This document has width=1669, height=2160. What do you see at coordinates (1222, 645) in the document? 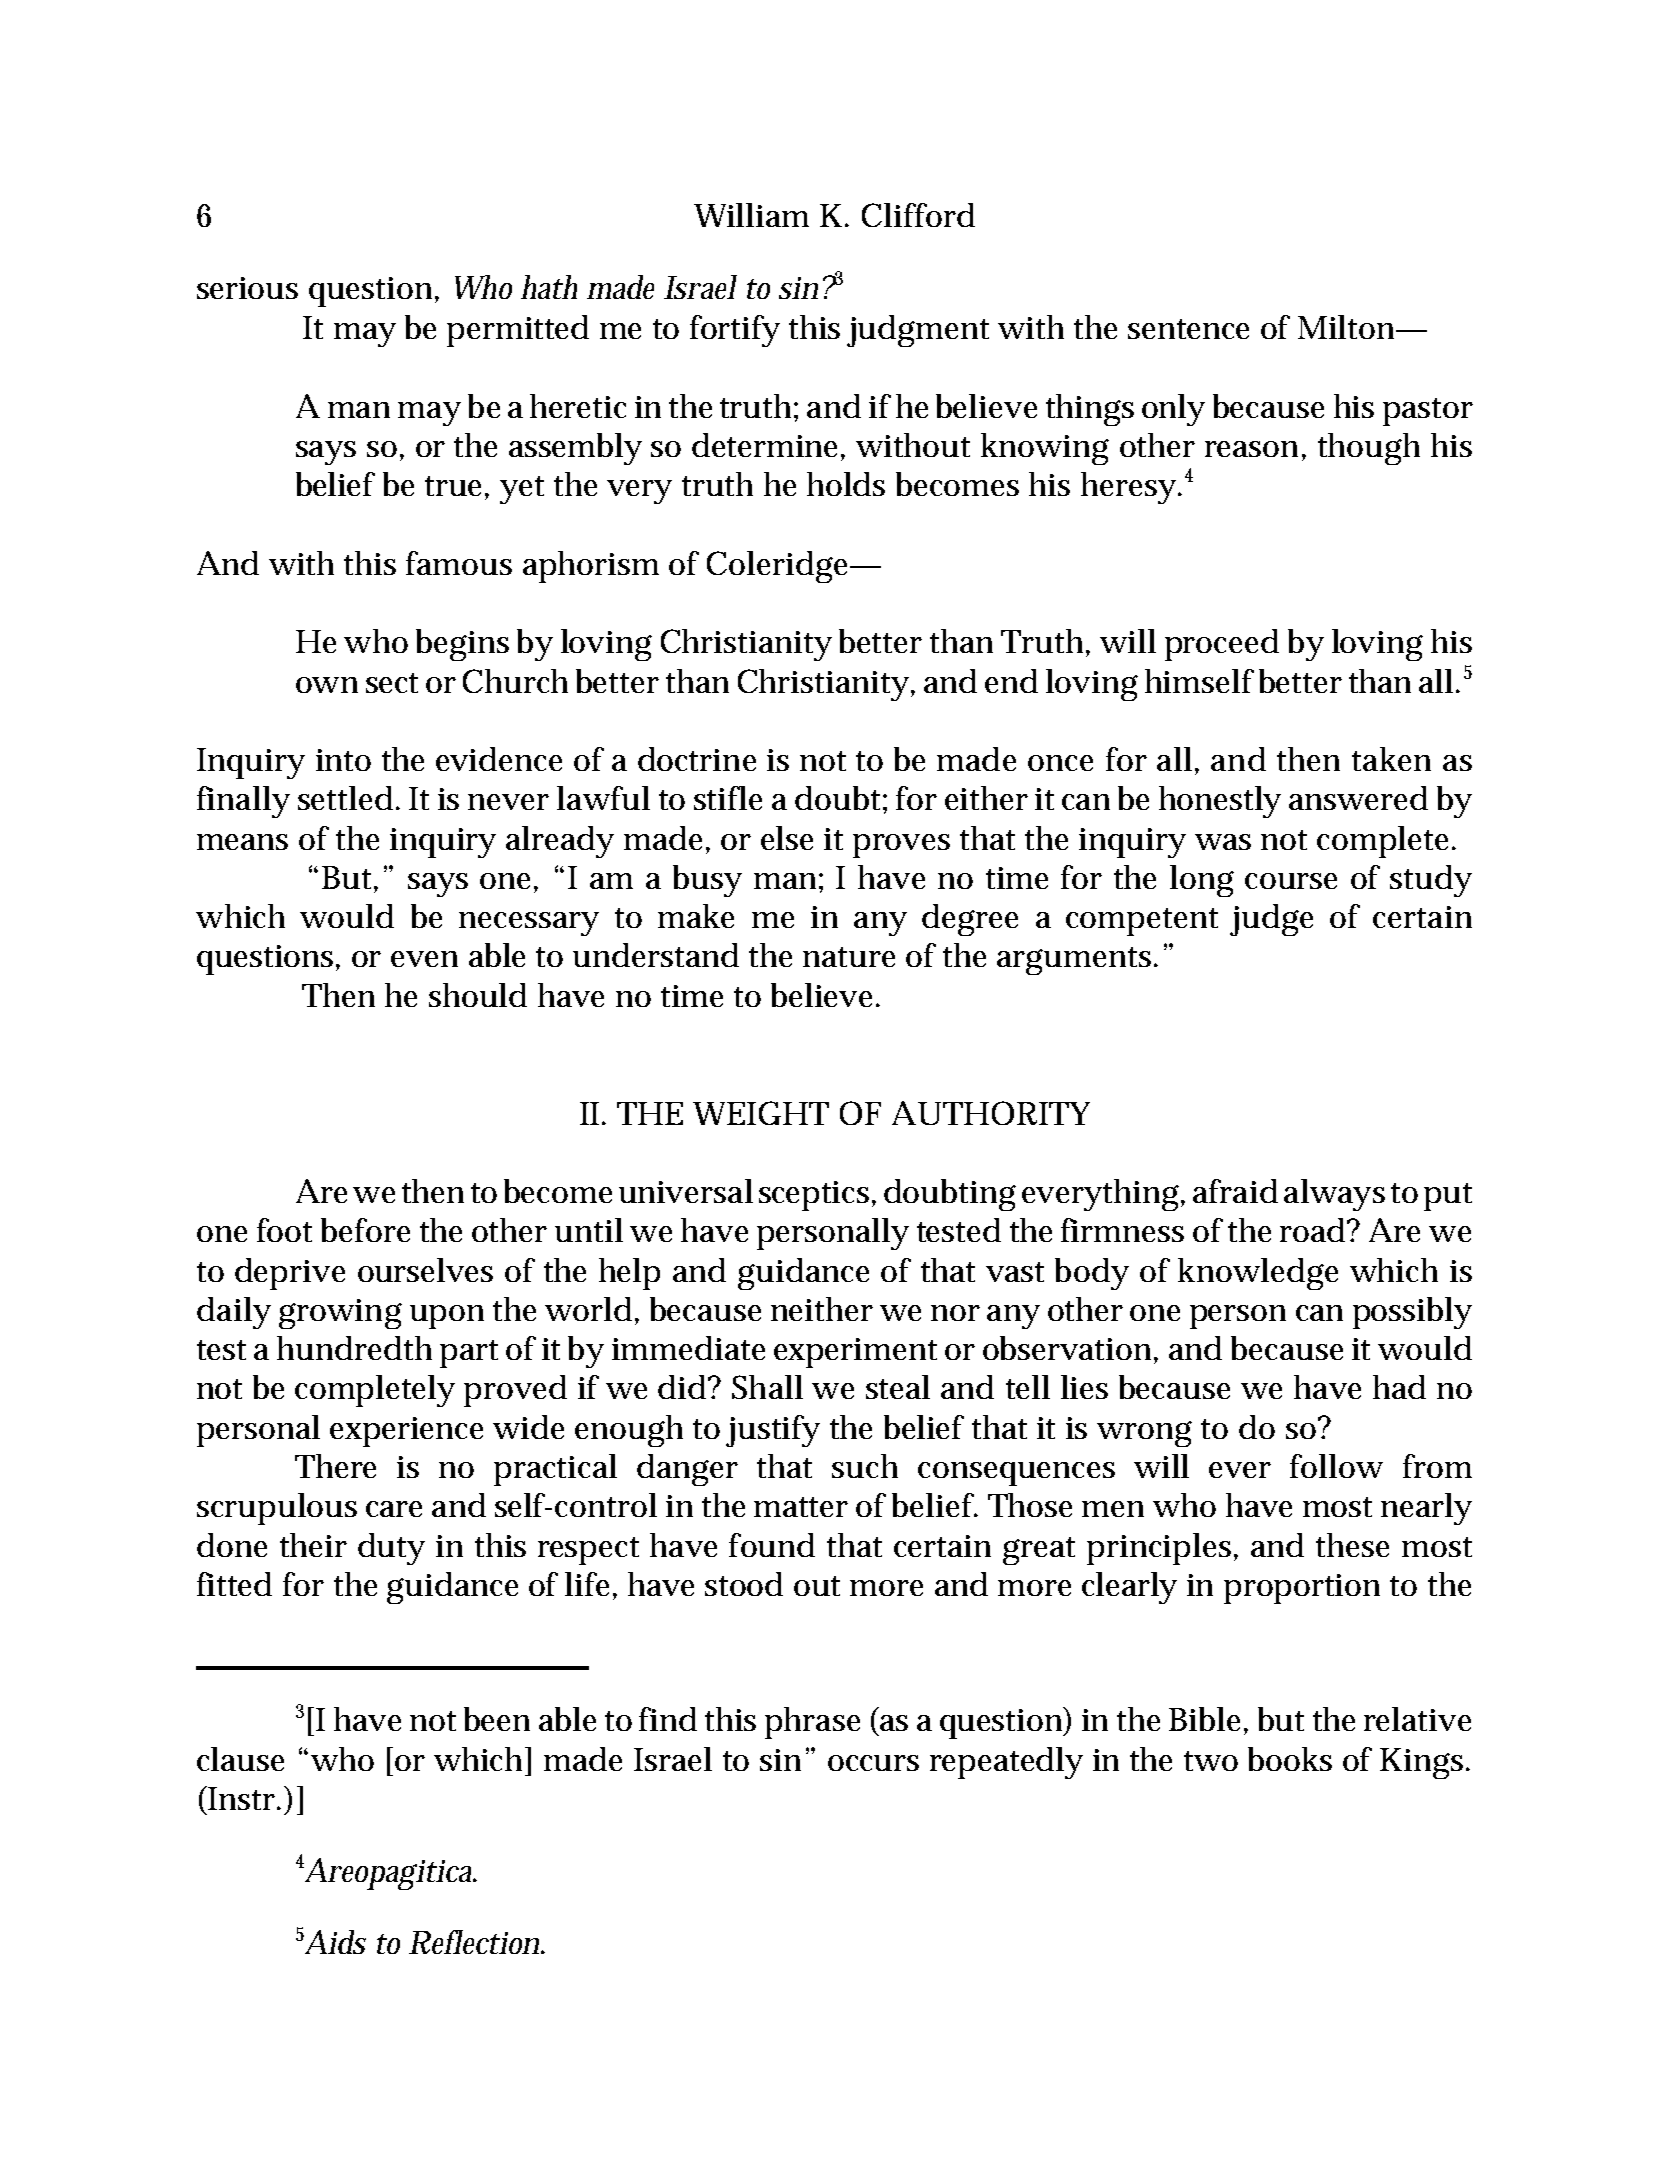
I see `proceed` at bounding box center [1222, 645].
